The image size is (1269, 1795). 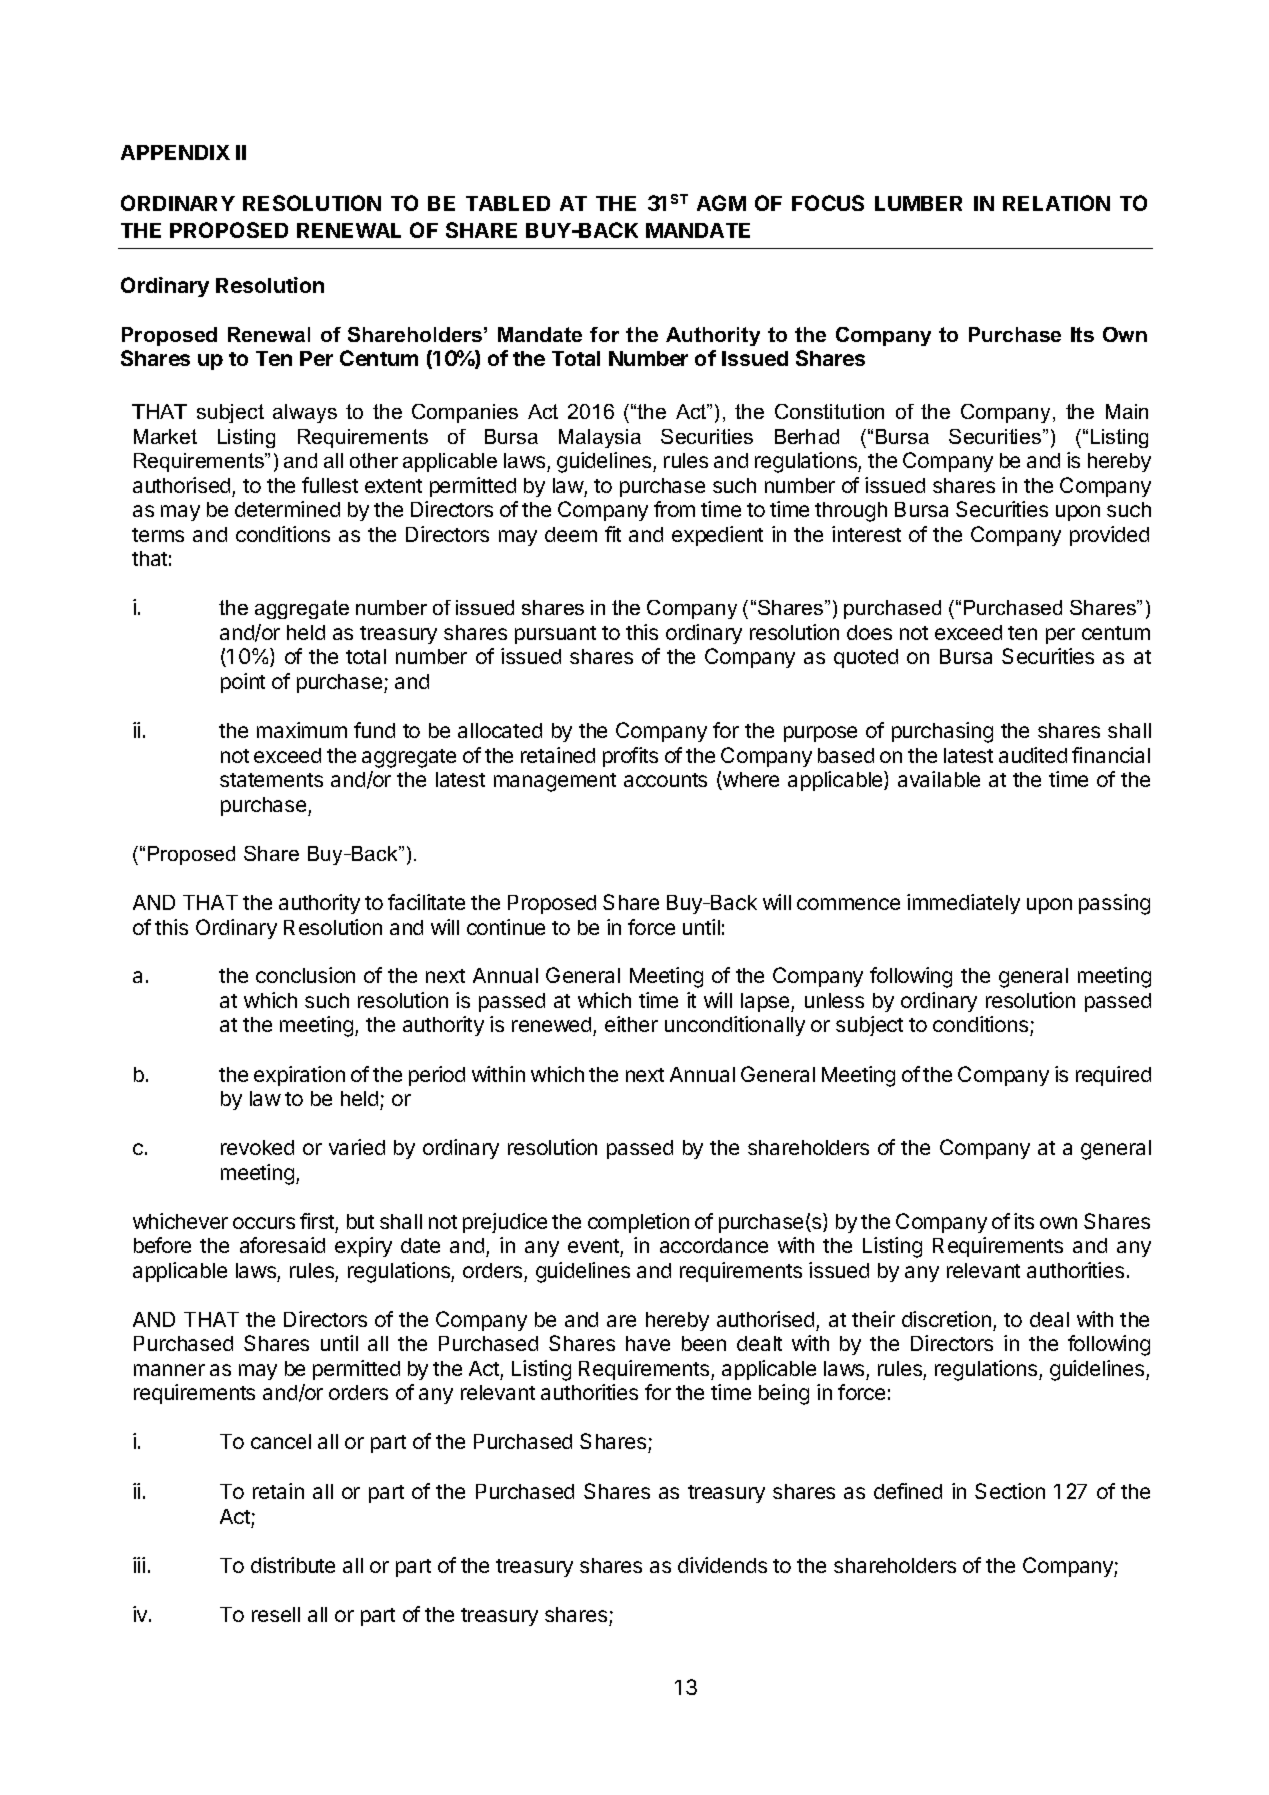 What do you see at coordinates (648, 1343) in the screenshot?
I see `have` at bounding box center [648, 1343].
